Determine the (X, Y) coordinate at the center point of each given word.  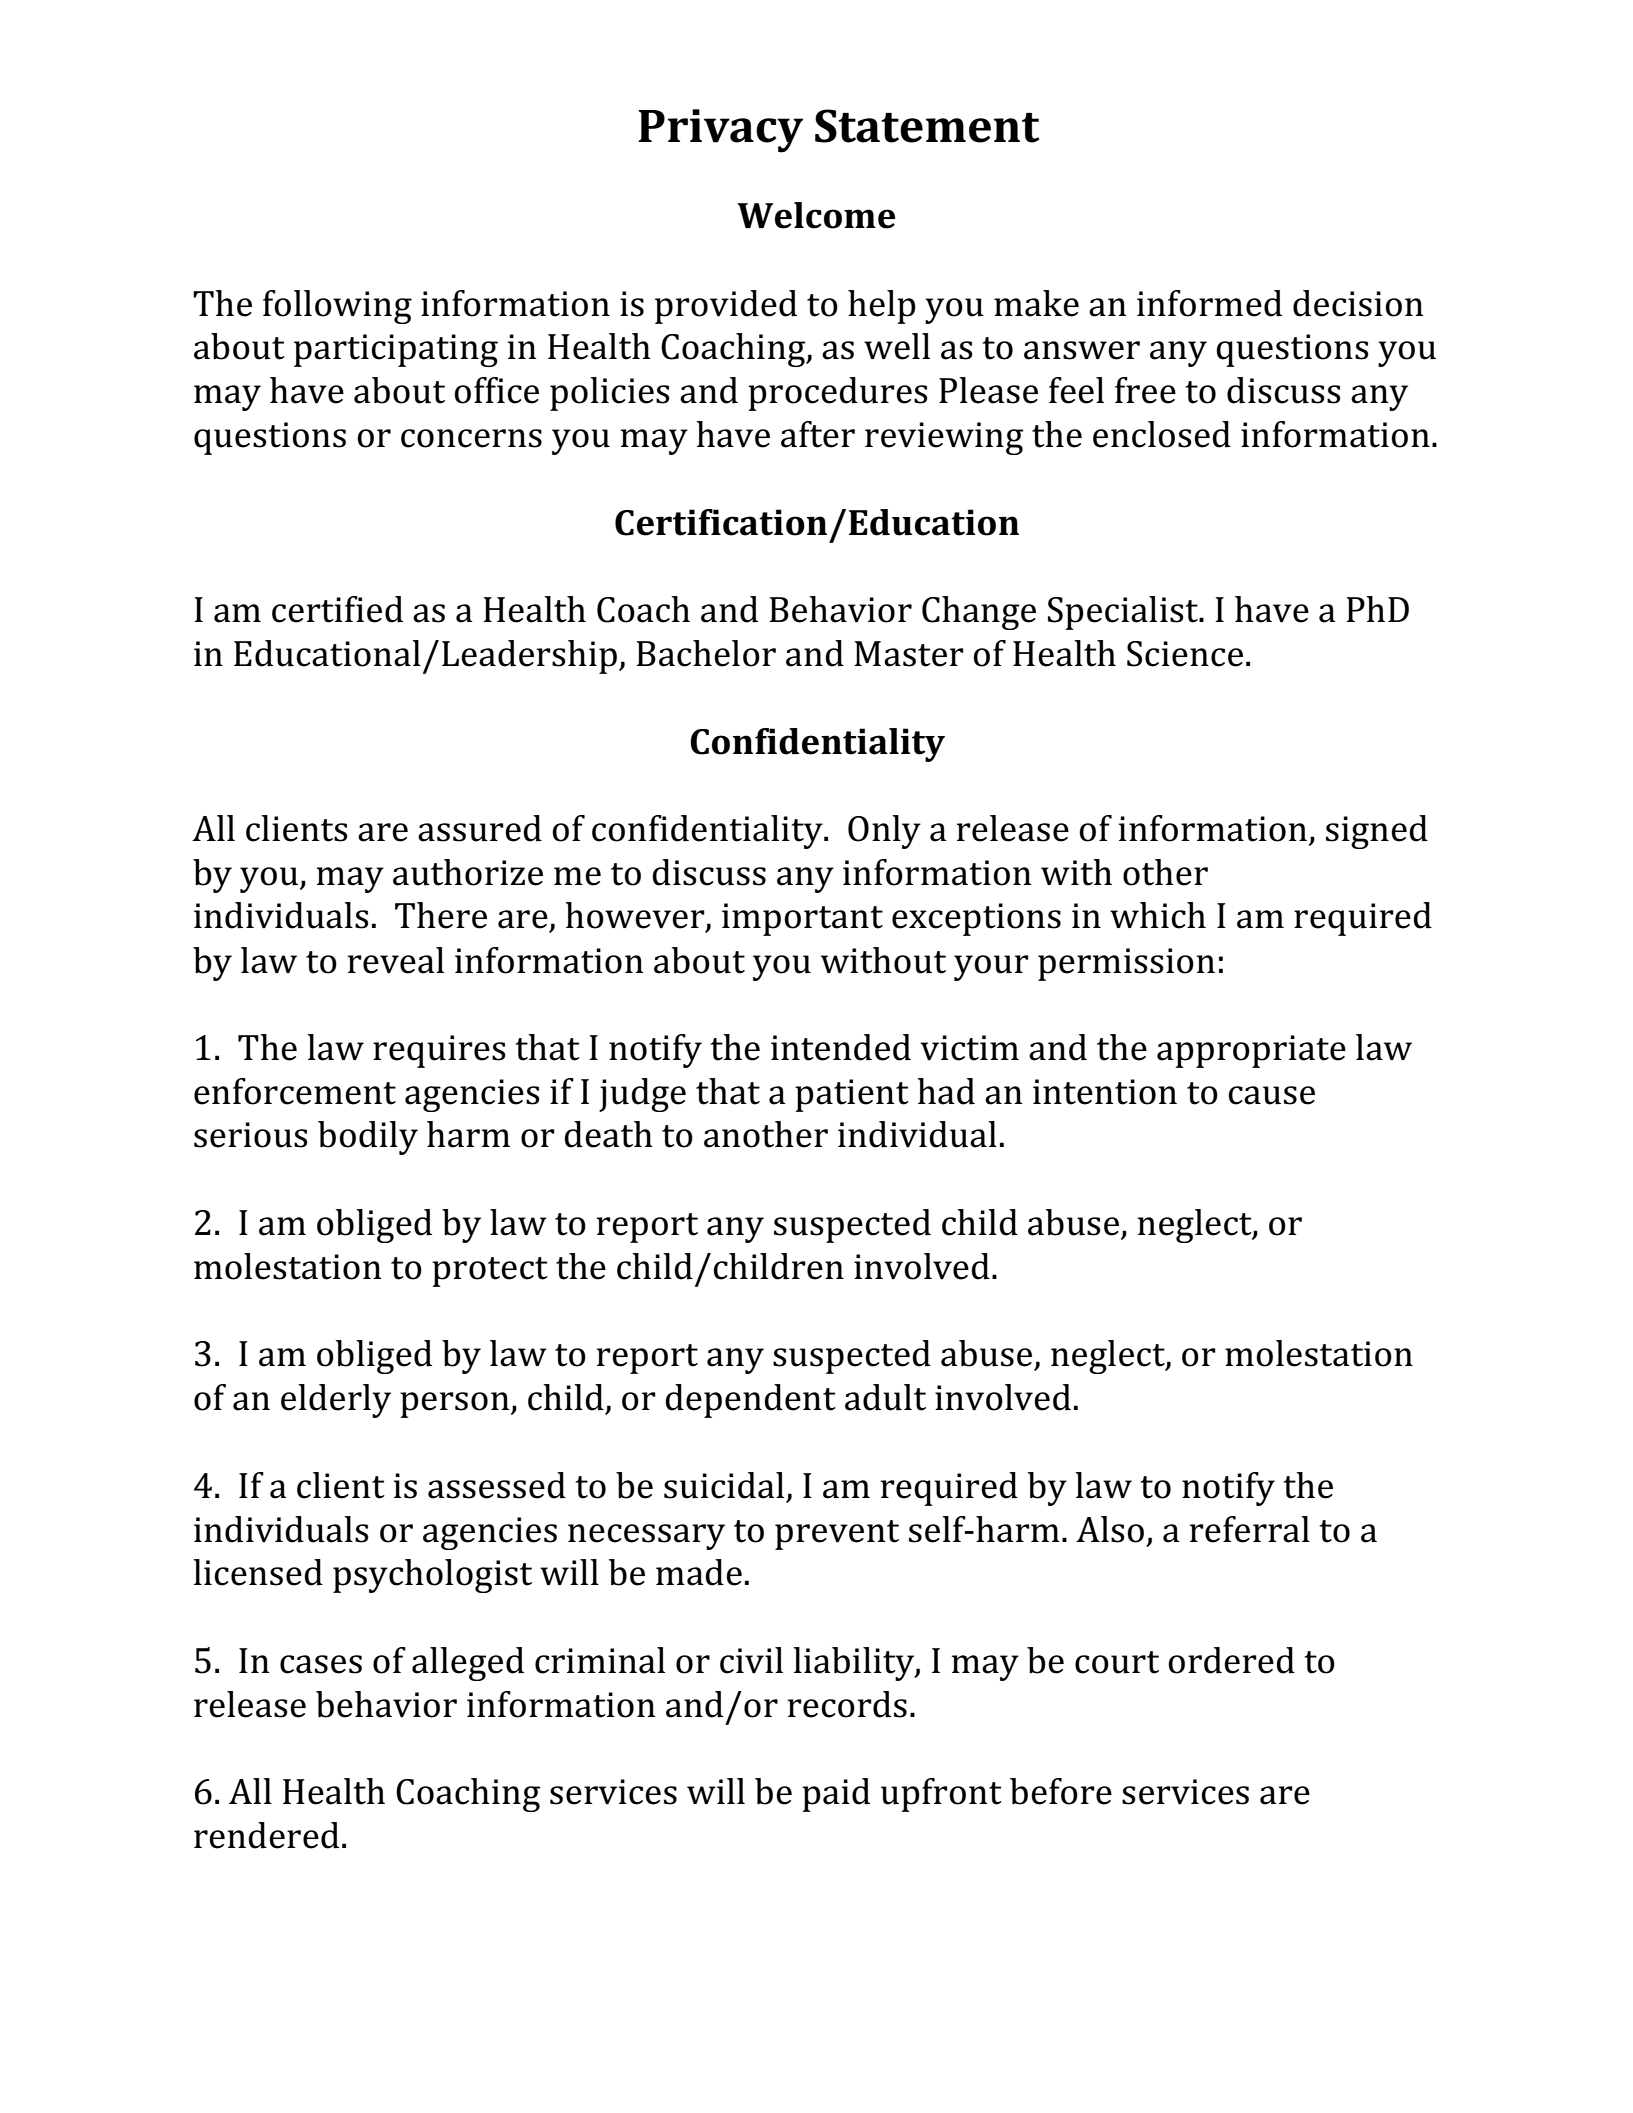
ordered (1231, 1660)
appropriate (1251, 1051)
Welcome (816, 215)
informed (1209, 303)
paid (836, 1795)
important (802, 919)
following (337, 307)
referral (1250, 1529)
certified (337, 609)
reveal (396, 960)
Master (909, 654)
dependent (750, 1401)
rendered (266, 1835)
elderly (336, 1401)
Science (1185, 654)
